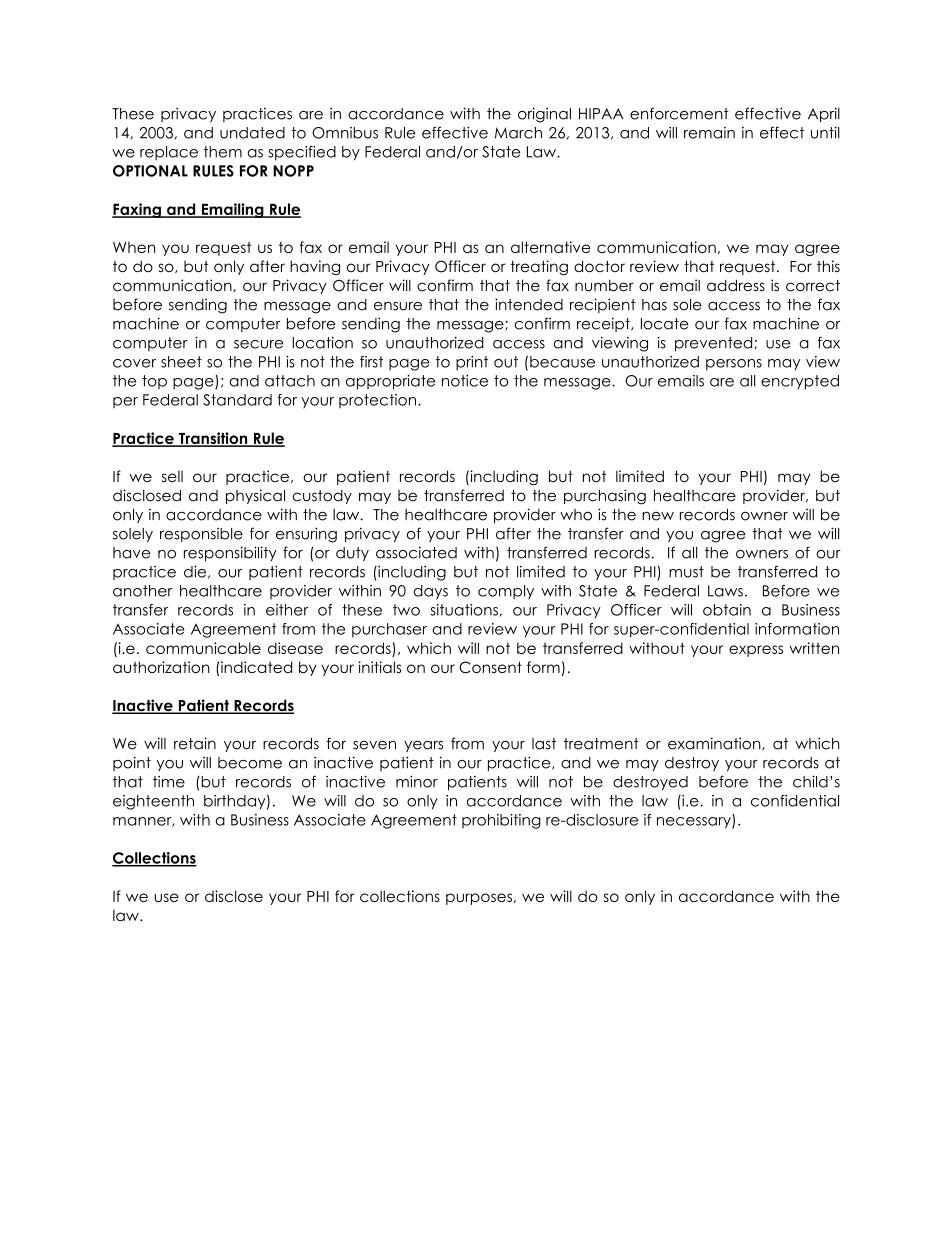  What do you see at coordinates (223, 152) in the document?
I see `them` at bounding box center [223, 152].
